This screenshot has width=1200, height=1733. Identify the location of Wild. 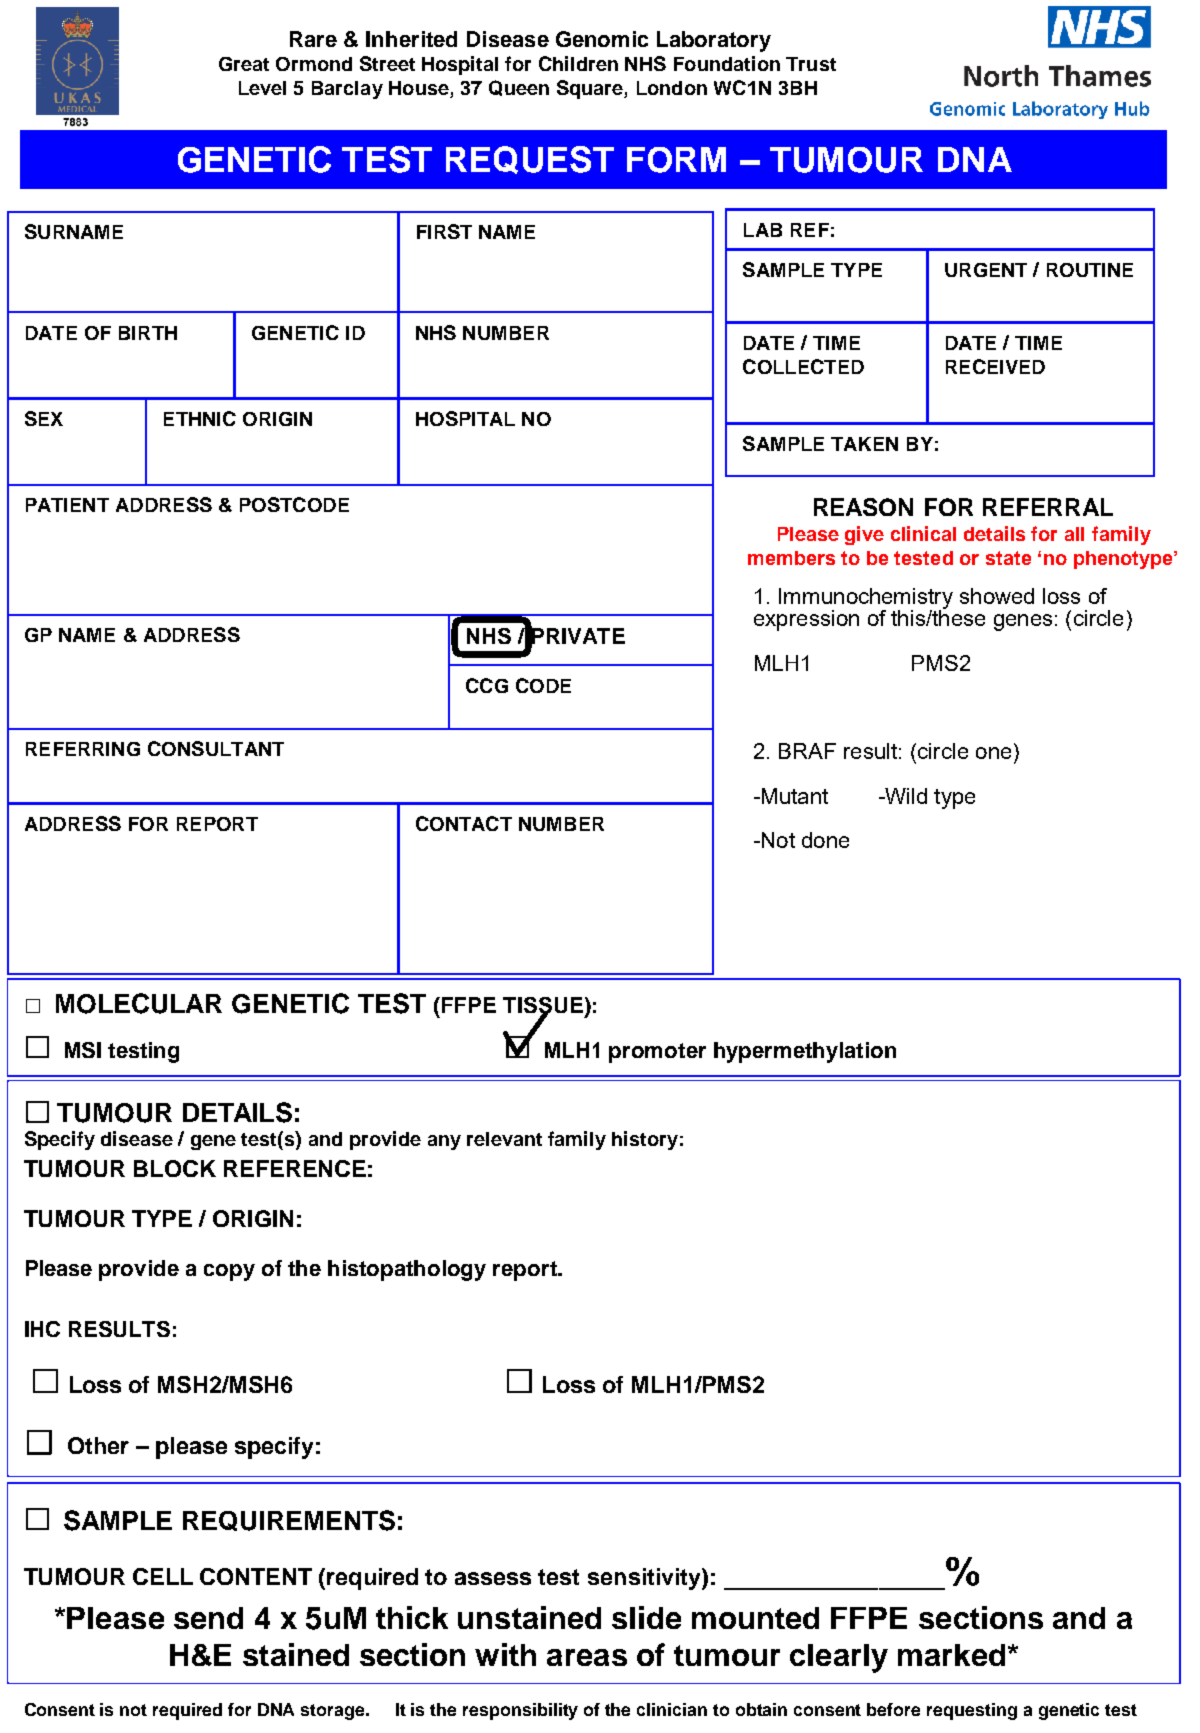
(905, 796).
